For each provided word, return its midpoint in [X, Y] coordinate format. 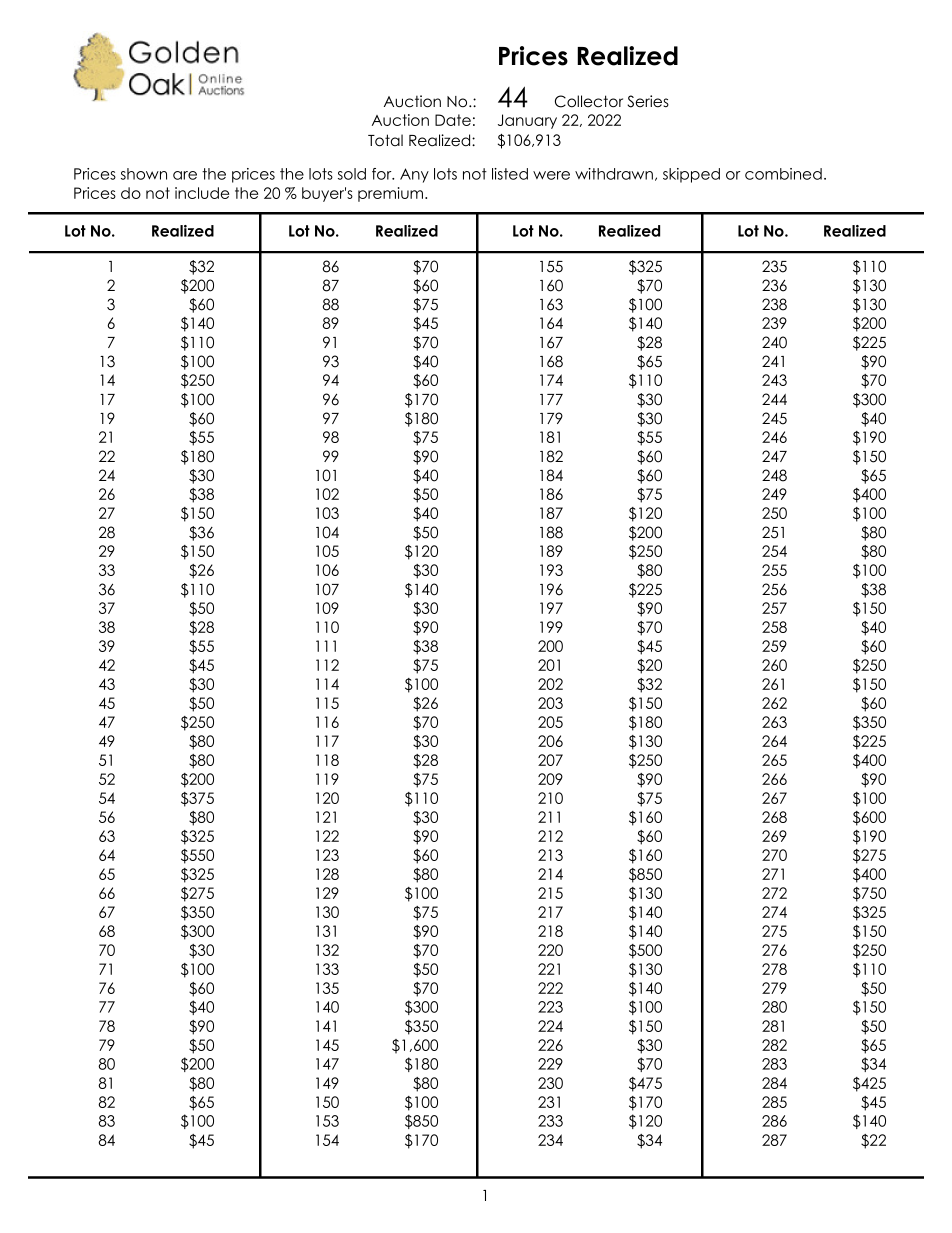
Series [648, 101]
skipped [691, 175]
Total [385, 140]
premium [392, 194]
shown [144, 174]
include [202, 193]
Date [453, 120]
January [527, 121]
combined [783, 174]
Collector [589, 101]
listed [510, 174]
